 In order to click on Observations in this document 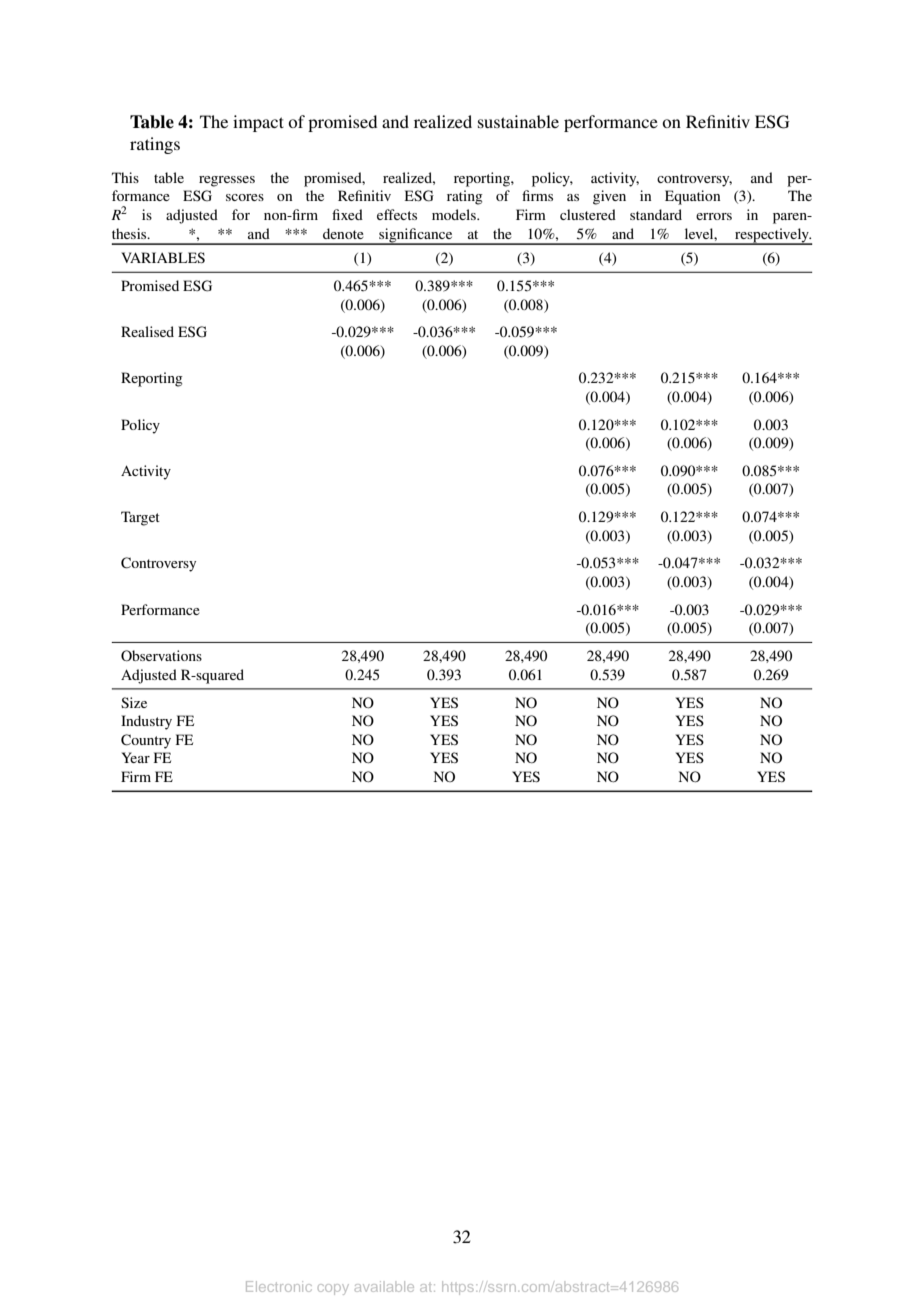, I will do `click(161, 656)`.
